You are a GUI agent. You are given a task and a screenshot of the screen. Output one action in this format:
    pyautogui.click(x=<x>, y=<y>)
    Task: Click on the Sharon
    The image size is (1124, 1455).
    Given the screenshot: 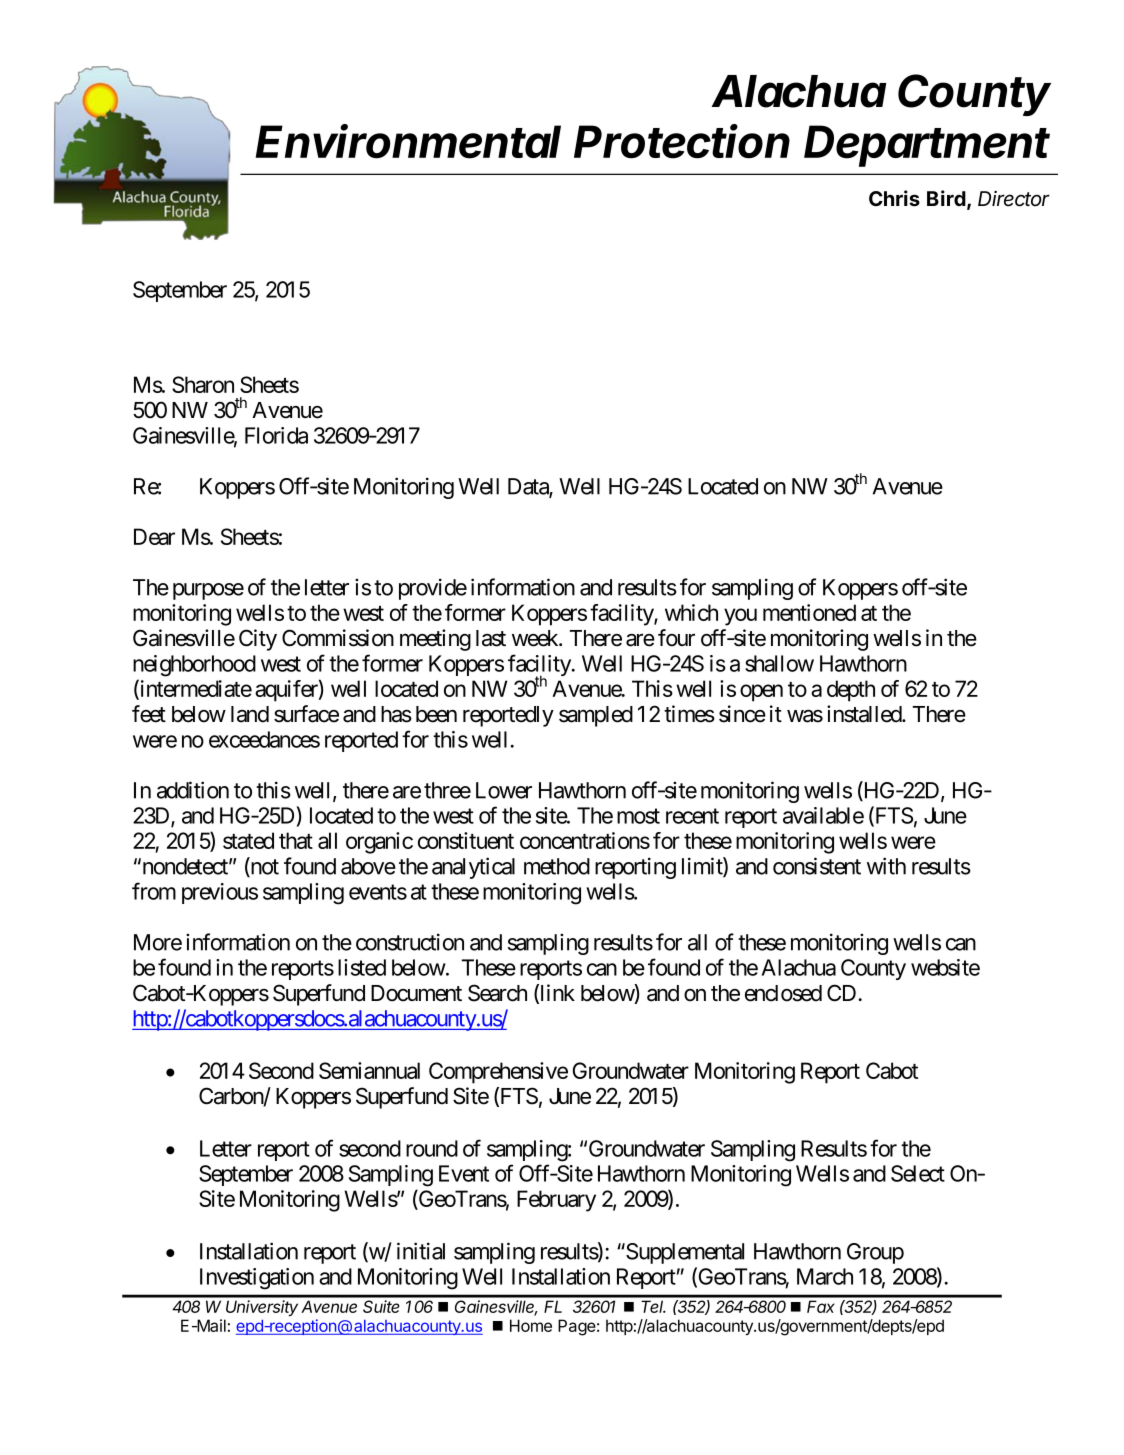 What is the action you would take?
    pyautogui.click(x=203, y=384)
